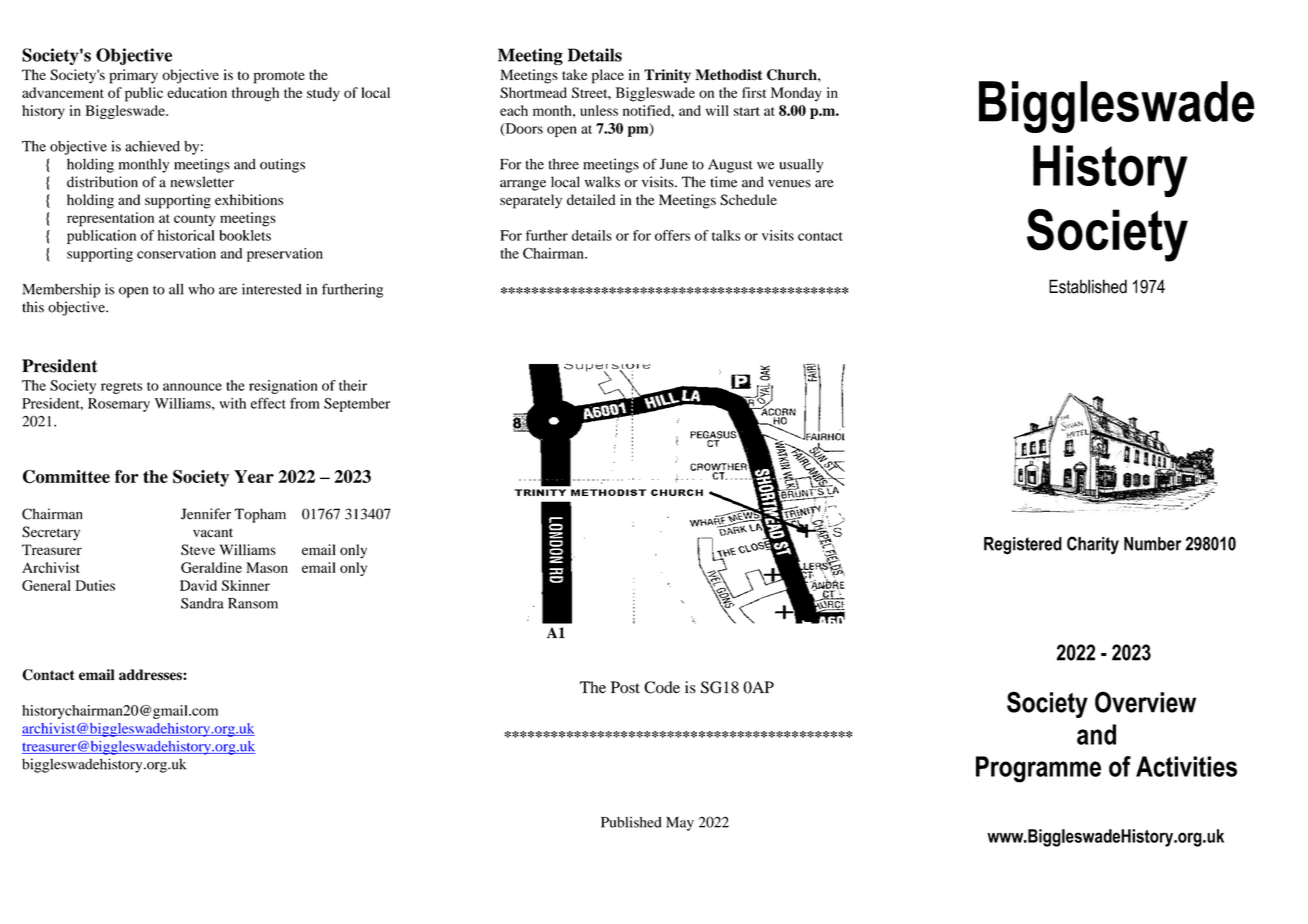 The height and width of the screenshot is (924, 1308). Describe the element at coordinates (599, 110) in the screenshot. I see `unless` at that location.
